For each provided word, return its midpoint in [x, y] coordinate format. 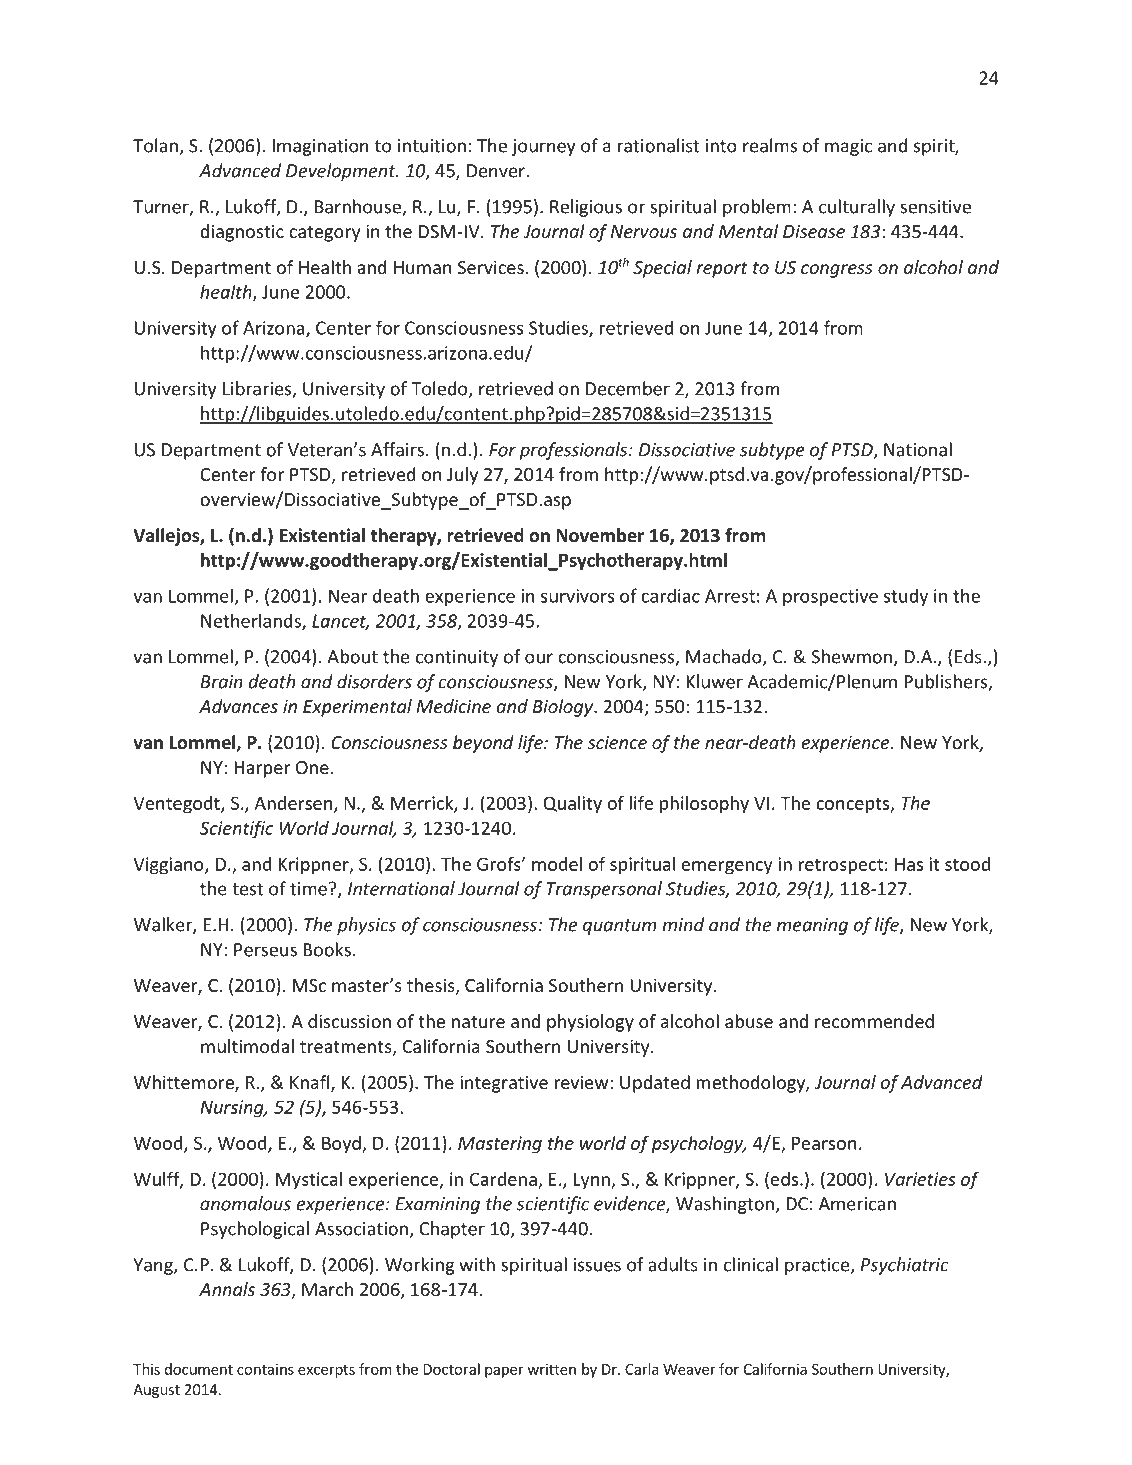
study [906, 597]
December [628, 388]
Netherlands [252, 621]
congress [837, 271]
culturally [857, 208]
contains [265, 1369]
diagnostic [242, 233]
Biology [564, 708]
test [247, 889]
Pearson [824, 1143]
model [557, 864]
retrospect [841, 867]
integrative [504, 1084]
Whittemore [185, 1083]
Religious [586, 208]
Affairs [397, 449]
